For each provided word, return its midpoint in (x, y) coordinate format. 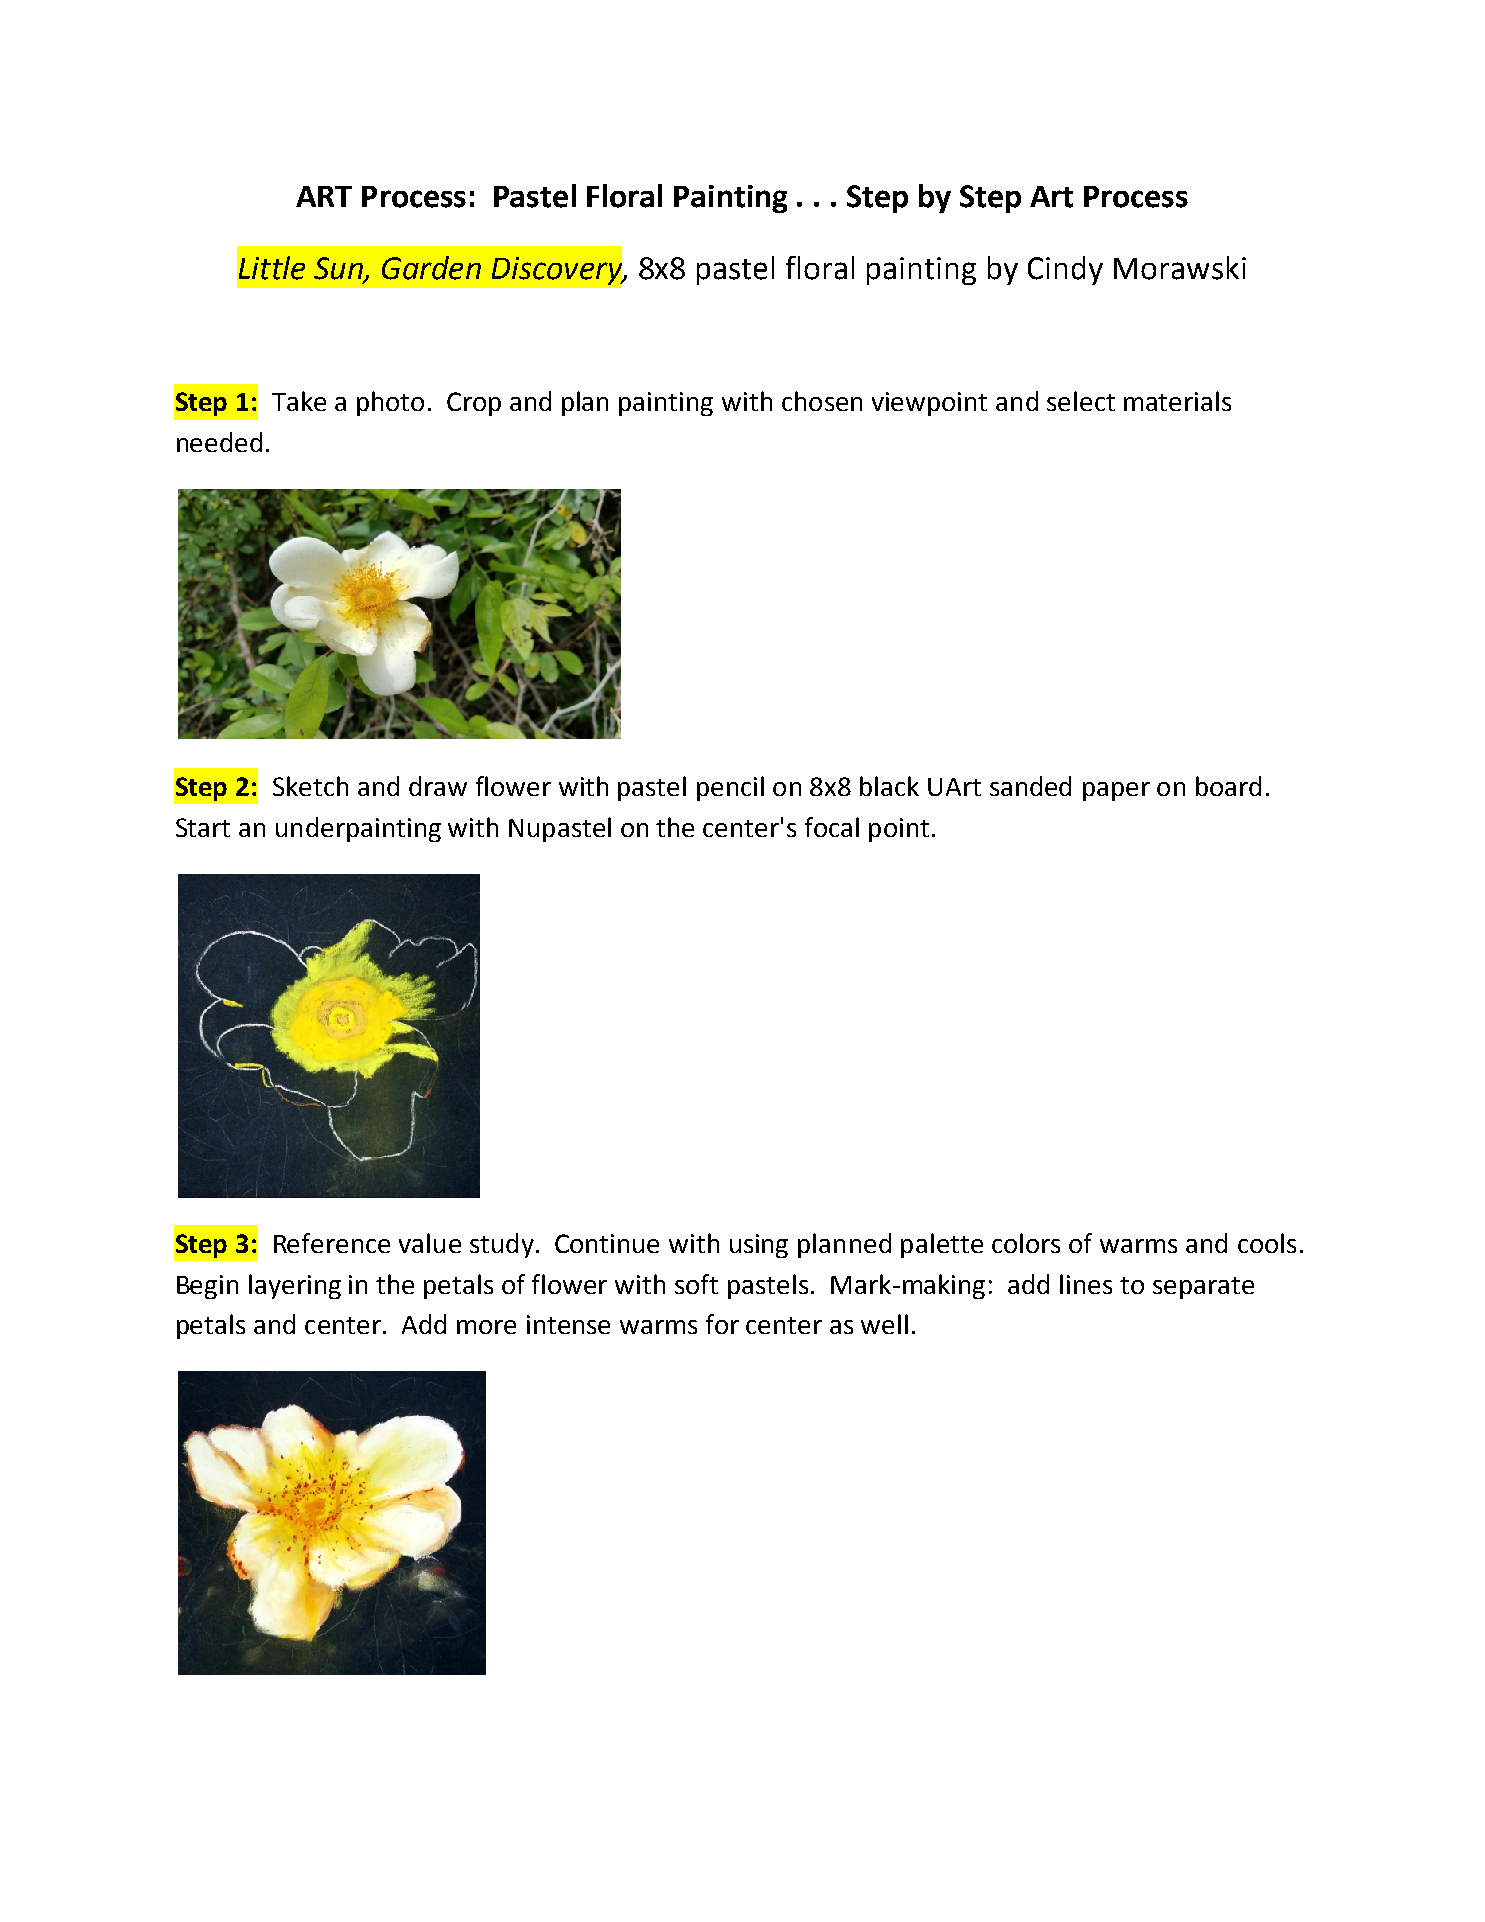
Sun (339, 269)
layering (295, 1286)
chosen (822, 401)
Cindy (1065, 270)
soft (696, 1284)
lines (1086, 1284)
